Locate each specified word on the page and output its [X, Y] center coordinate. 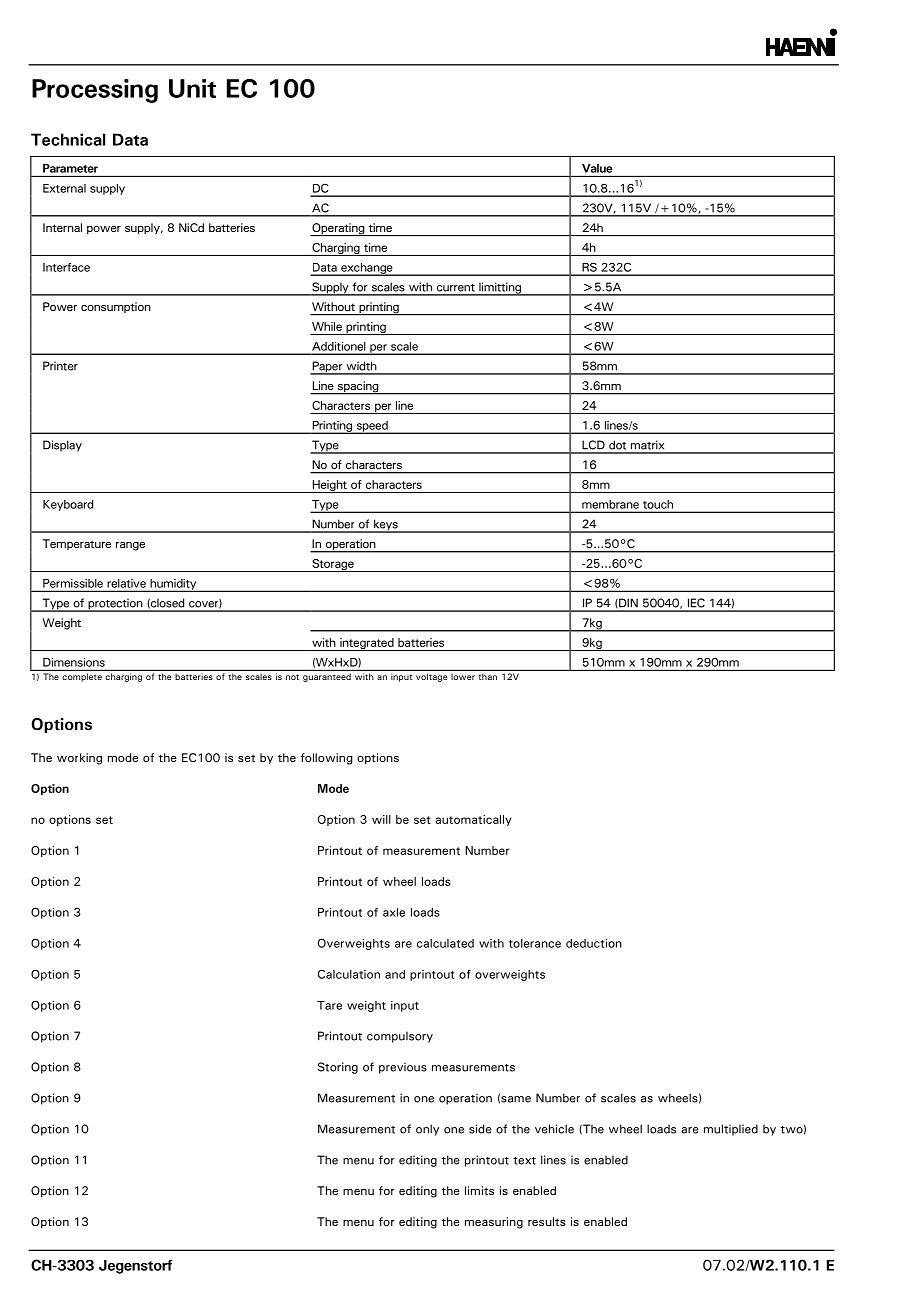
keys [386, 526]
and [395, 974]
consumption [116, 307]
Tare [329, 1005]
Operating [338, 229]
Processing [95, 91]
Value [597, 168]
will [381, 819]
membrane [610, 504]
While [327, 326]
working [79, 759]
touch [658, 504]
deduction [594, 943]
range [130, 546]
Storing [338, 1068]
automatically [473, 820]
